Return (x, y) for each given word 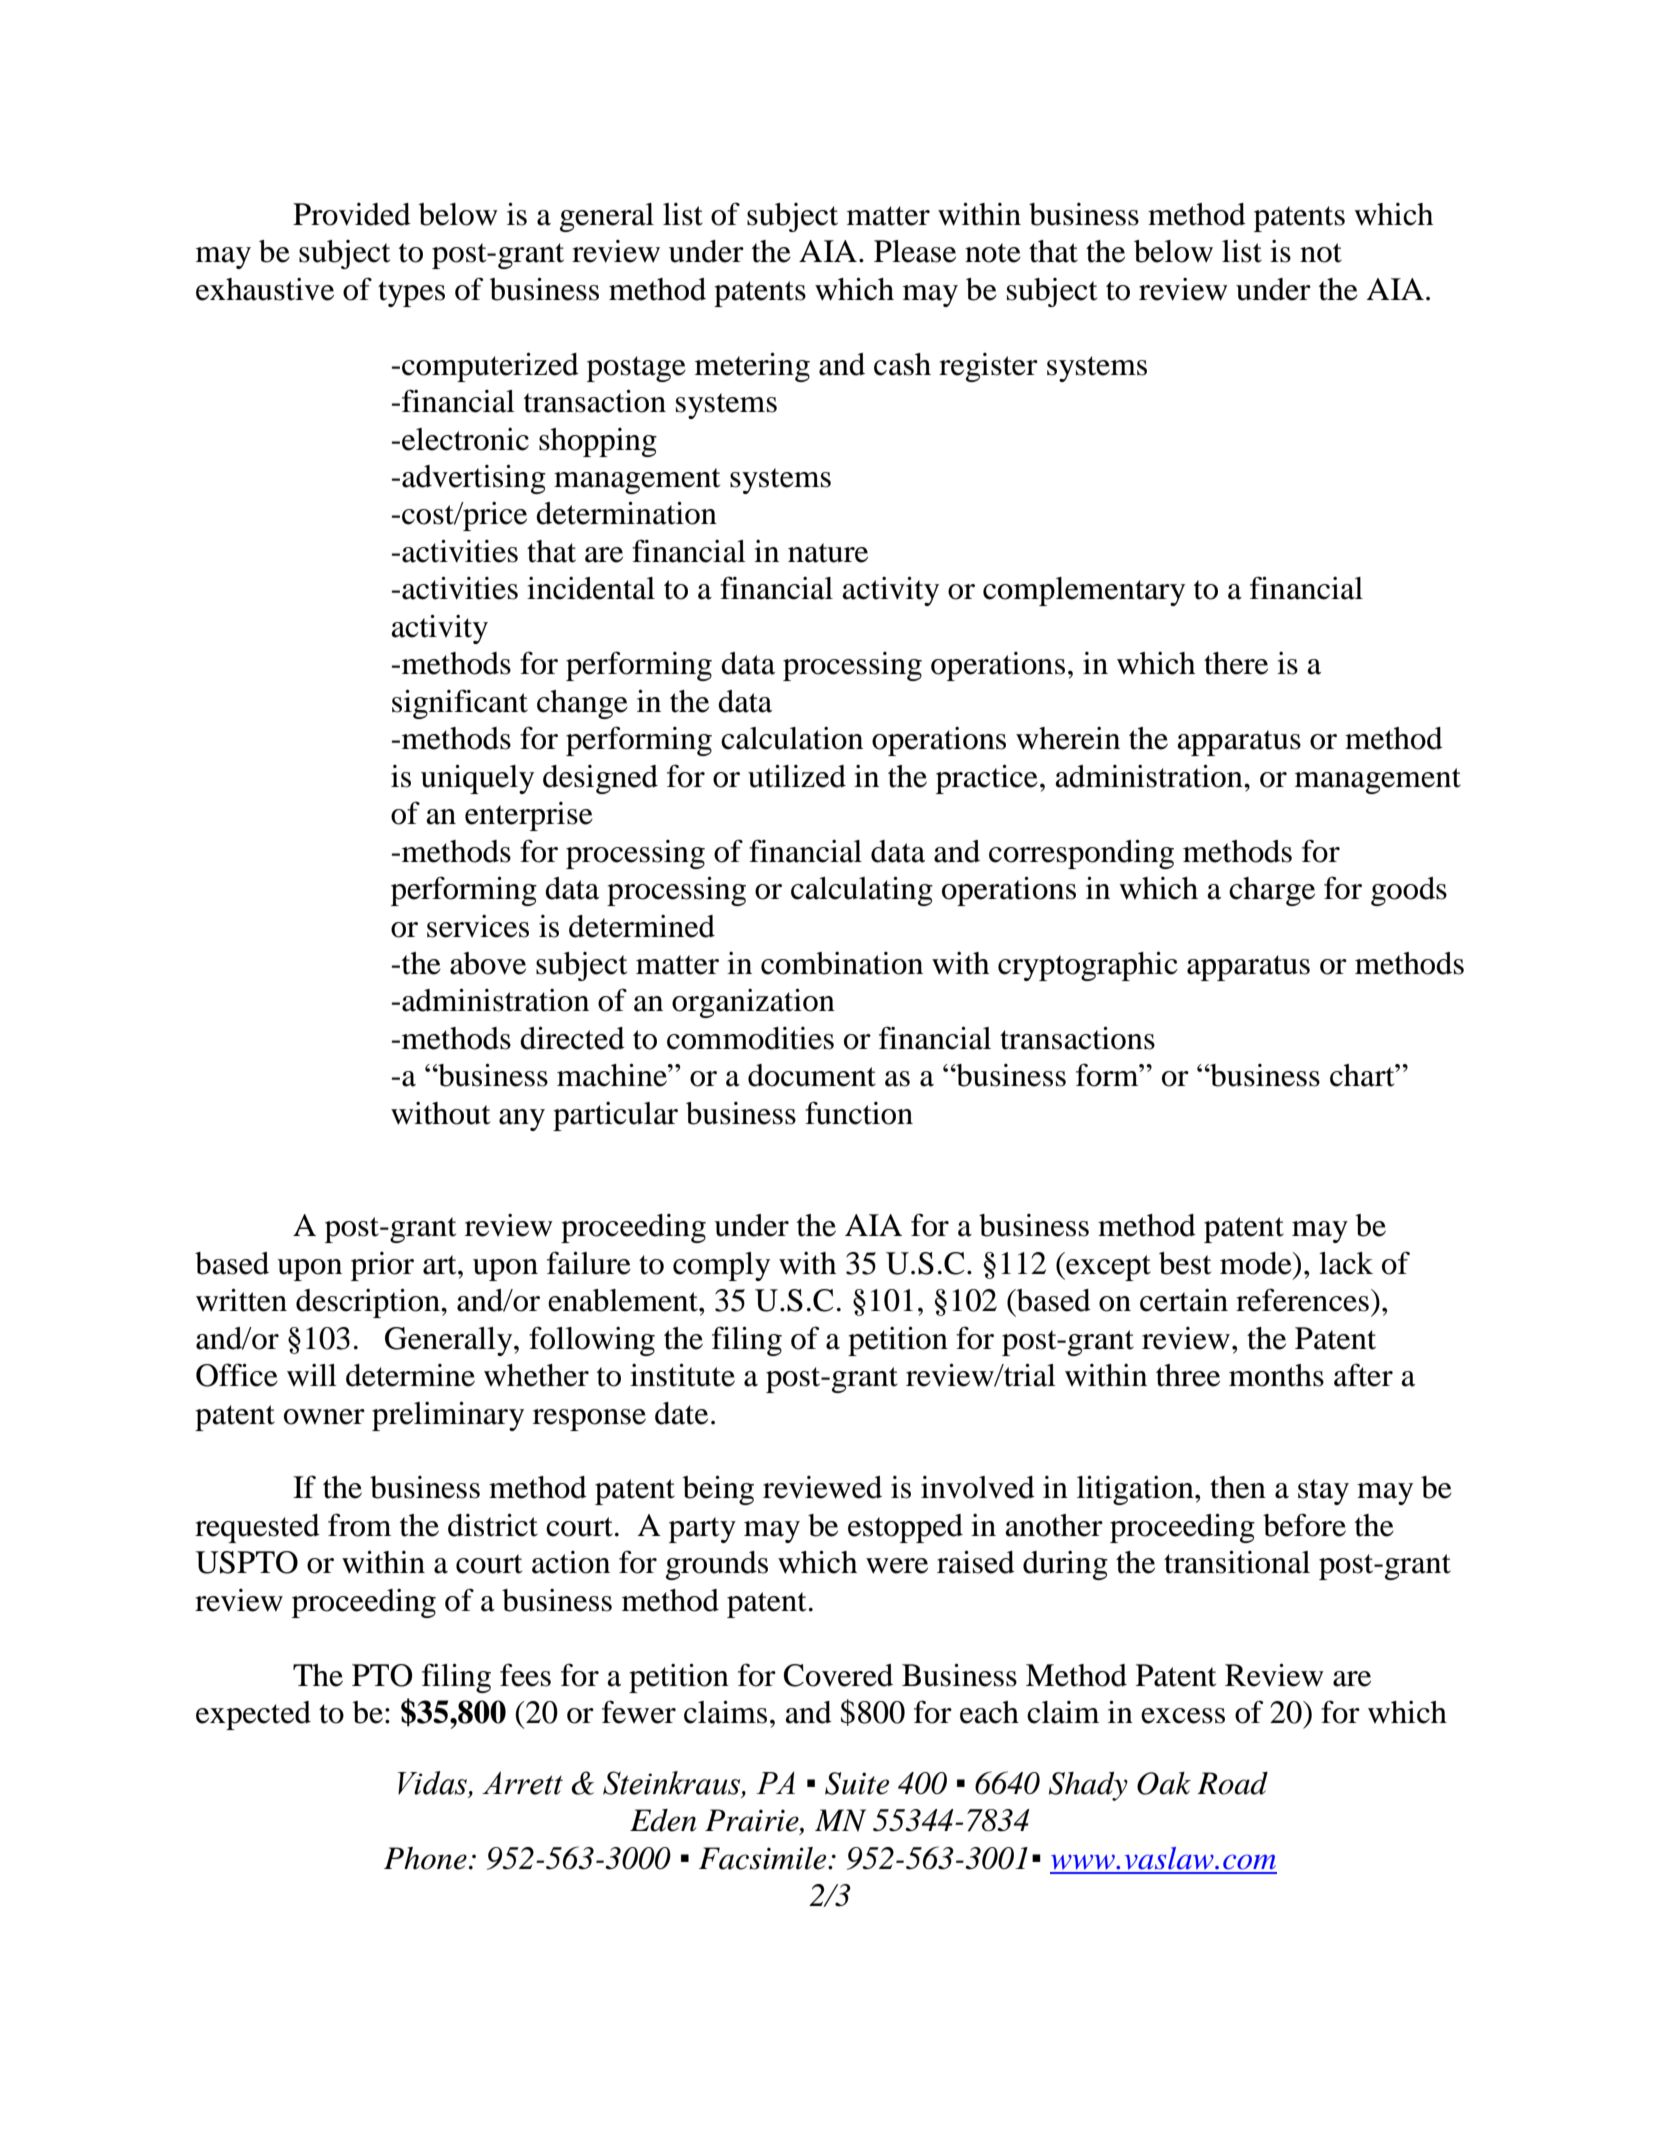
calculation (792, 738)
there (1236, 663)
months (1276, 1375)
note (993, 253)
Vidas (434, 1784)
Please (915, 251)
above (488, 963)
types (411, 294)
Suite (857, 1783)
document (812, 1075)
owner (324, 1417)
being (718, 1490)
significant (460, 704)
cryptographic (1088, 966)
